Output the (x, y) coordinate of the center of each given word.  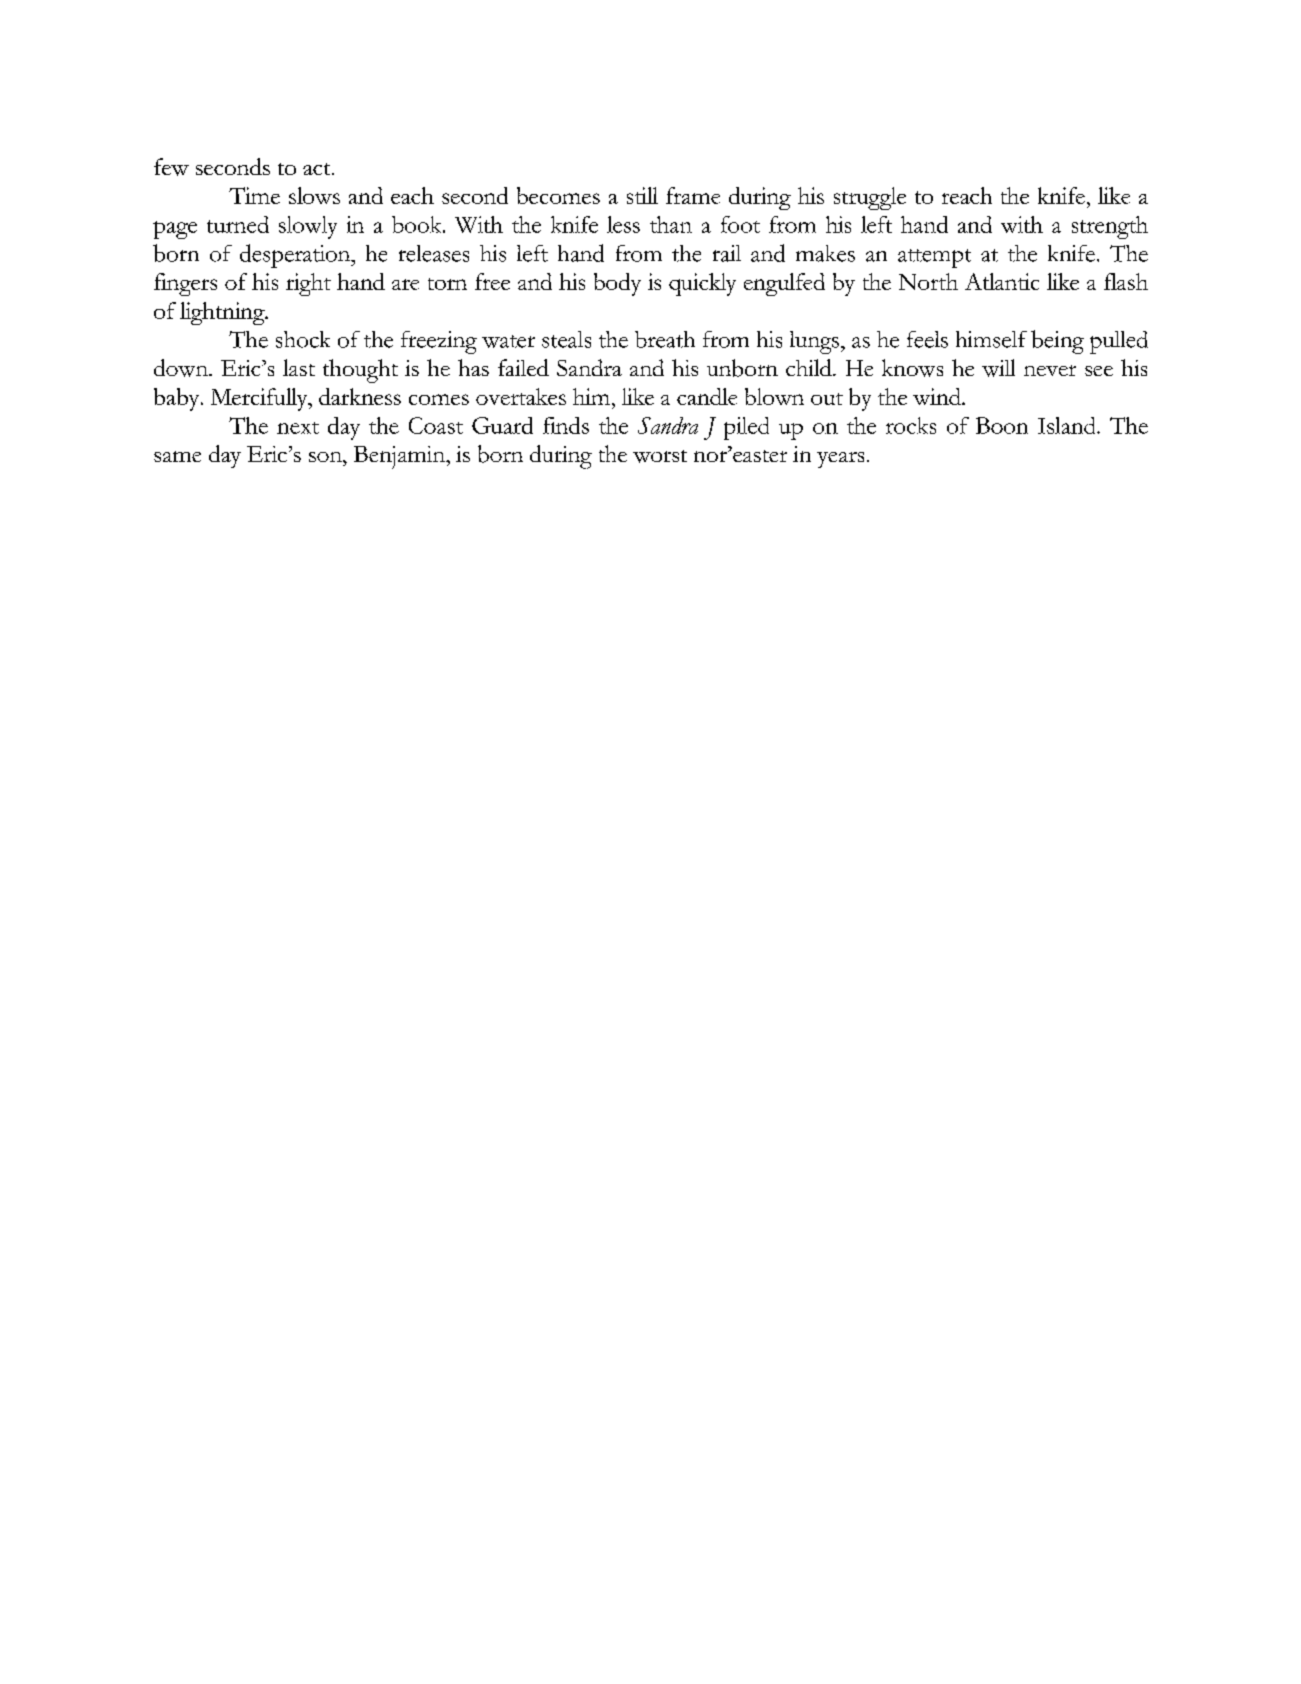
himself (991, 339)
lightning (223, 313)
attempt (934, 258)
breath (665, 339)
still (642, 195)
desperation (296, 256)
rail (727, 253)
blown (774, 396)
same (177, 456)
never (1050, 370)
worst (660, 456)
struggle (870, 198)
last (299, 367)
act (318, 169)
